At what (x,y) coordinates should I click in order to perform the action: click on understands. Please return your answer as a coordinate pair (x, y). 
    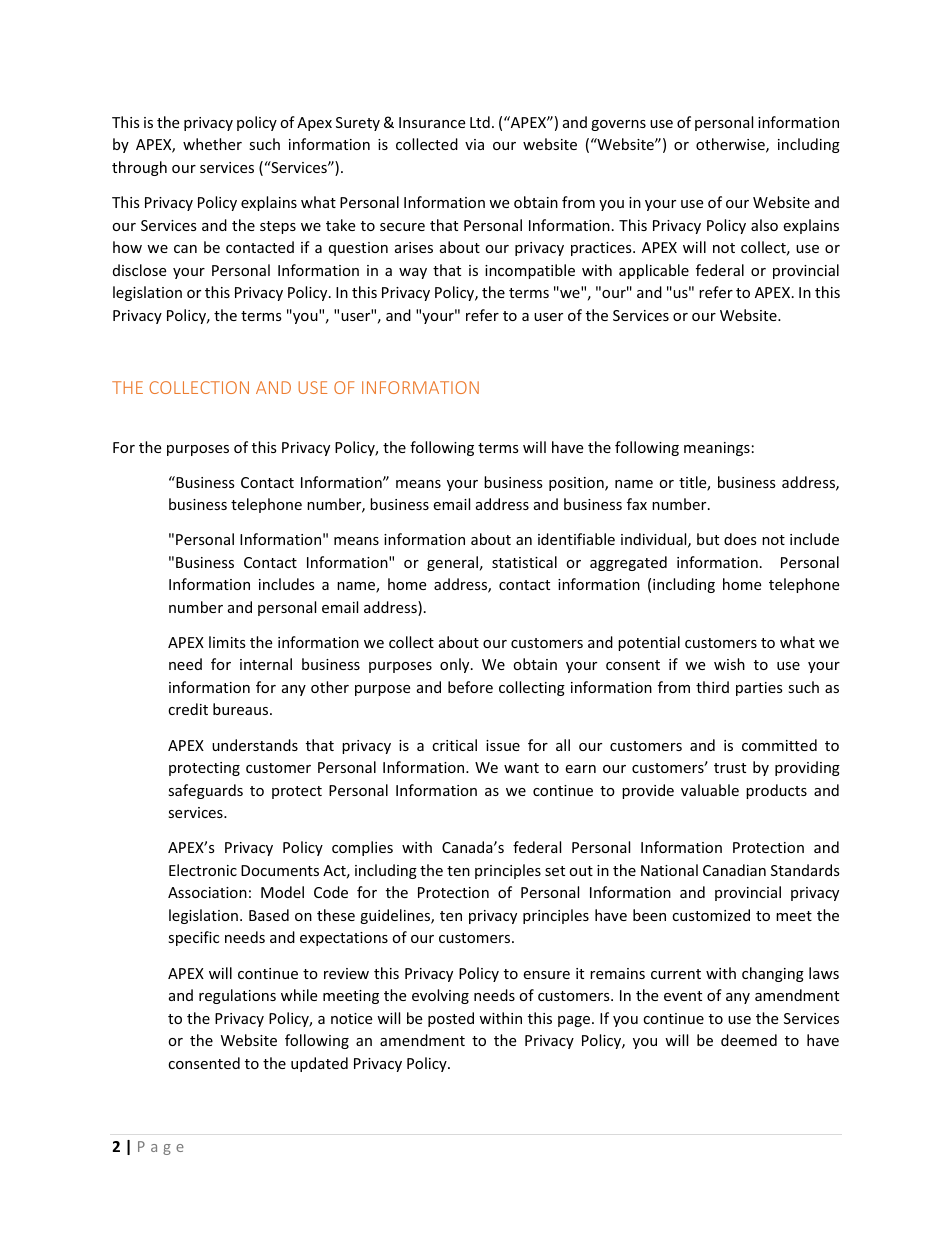
    Looking at the image, I should click on (255, 745).
